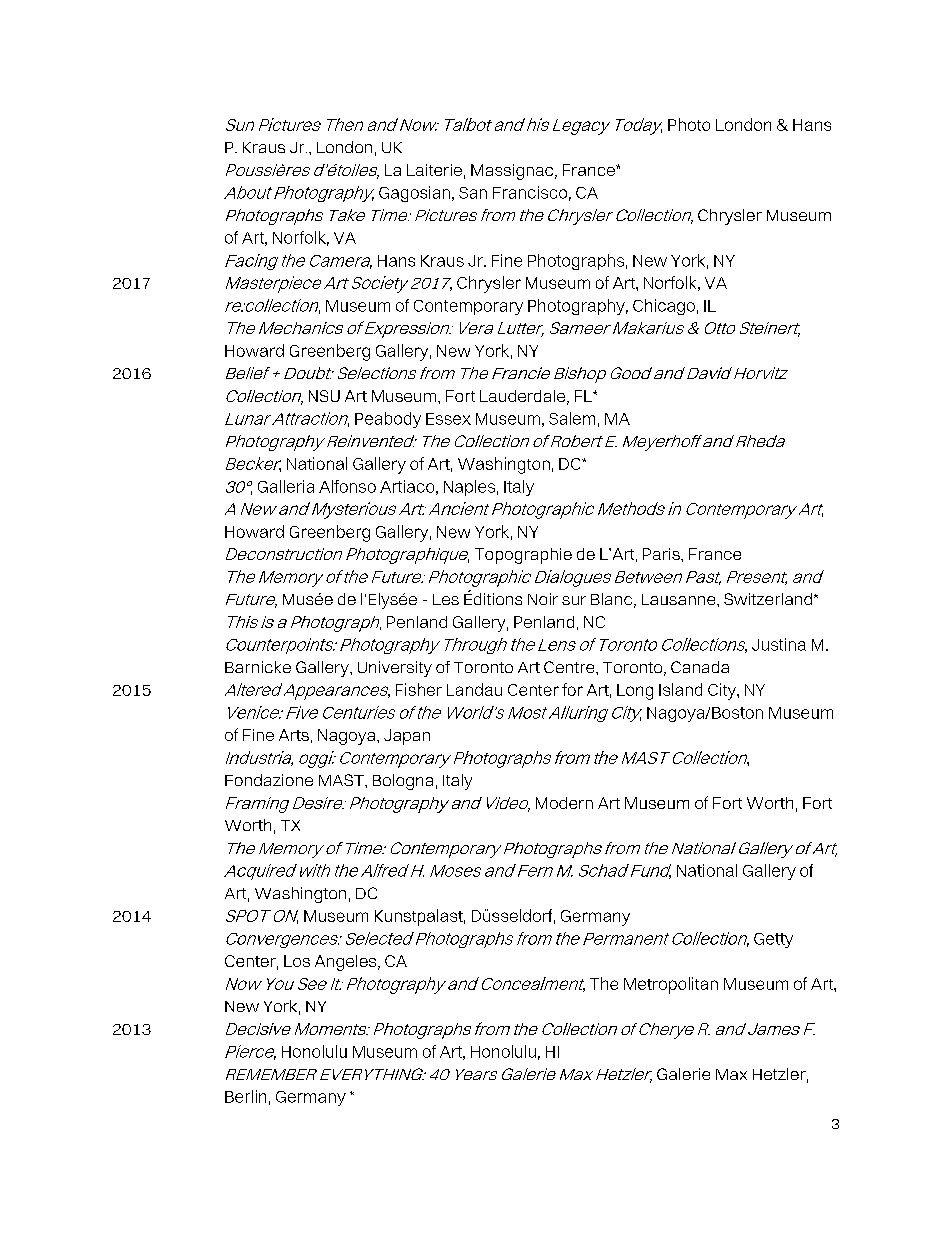  I want to click on Paris, so click(662, 554).
